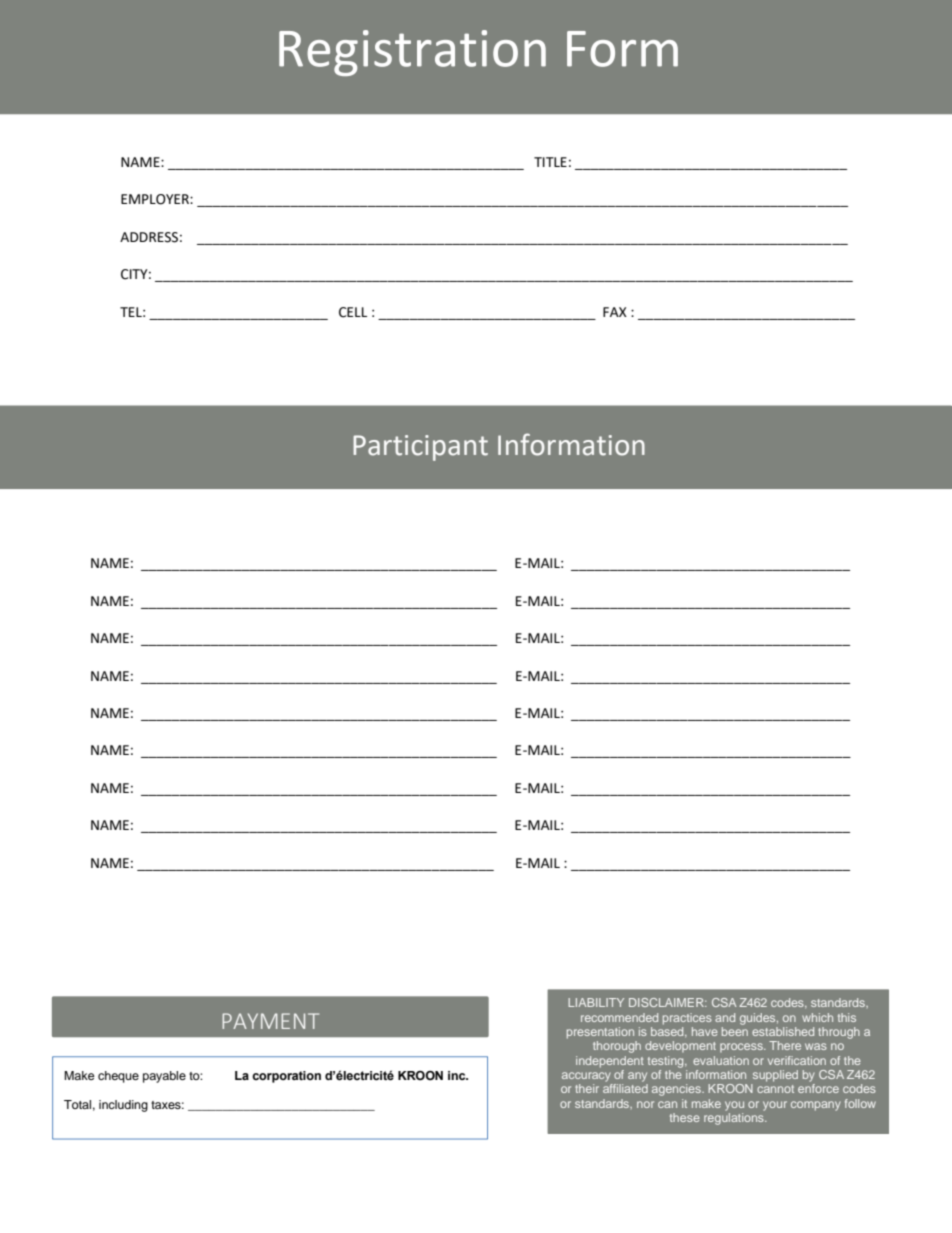 The width and height of the page is (952, 1233). Describe the element at coordinates (412, 53) in the page. I see `Registration` at that location.
